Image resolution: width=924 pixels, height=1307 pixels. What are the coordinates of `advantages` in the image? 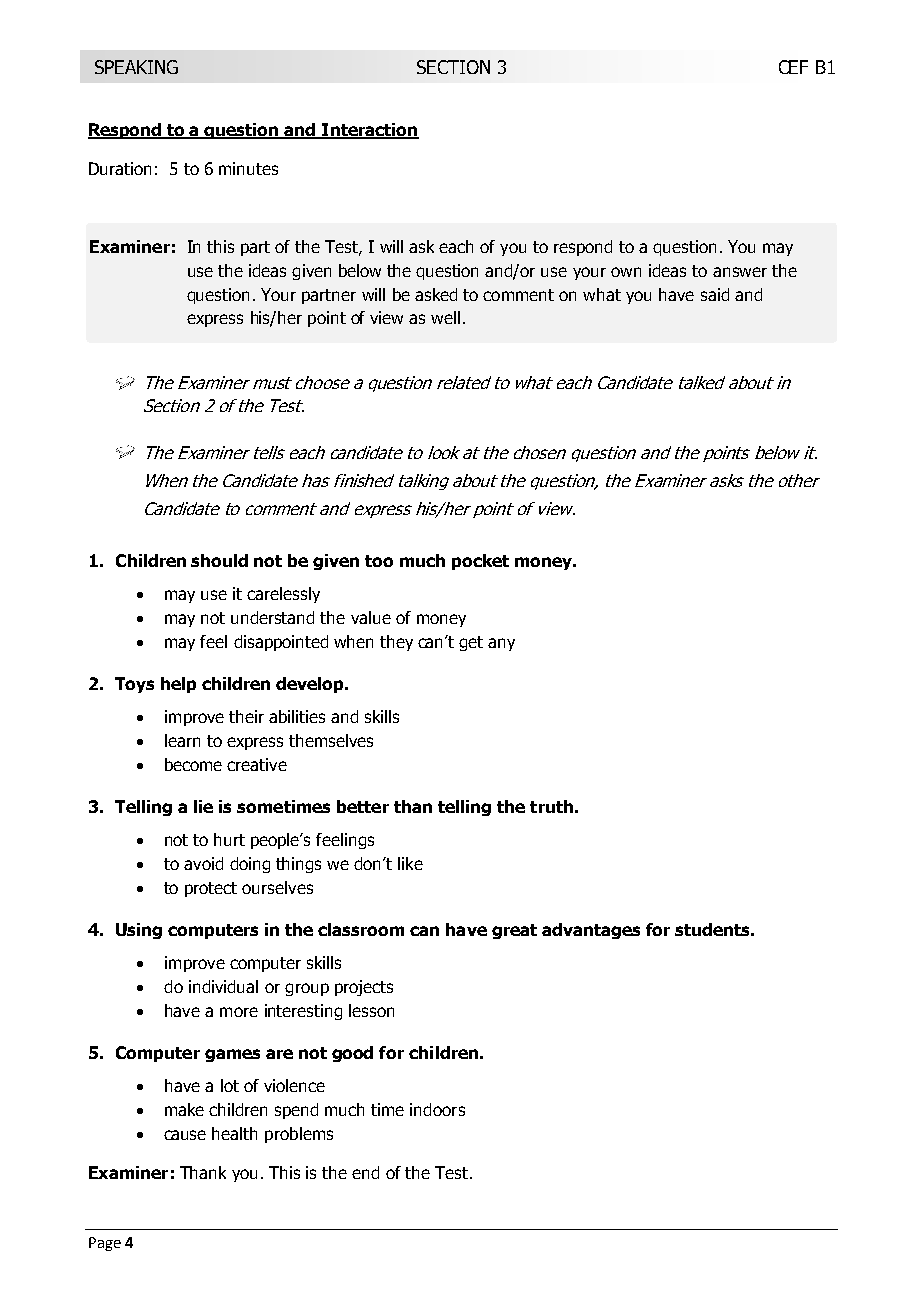 It's located at (591, 931).
